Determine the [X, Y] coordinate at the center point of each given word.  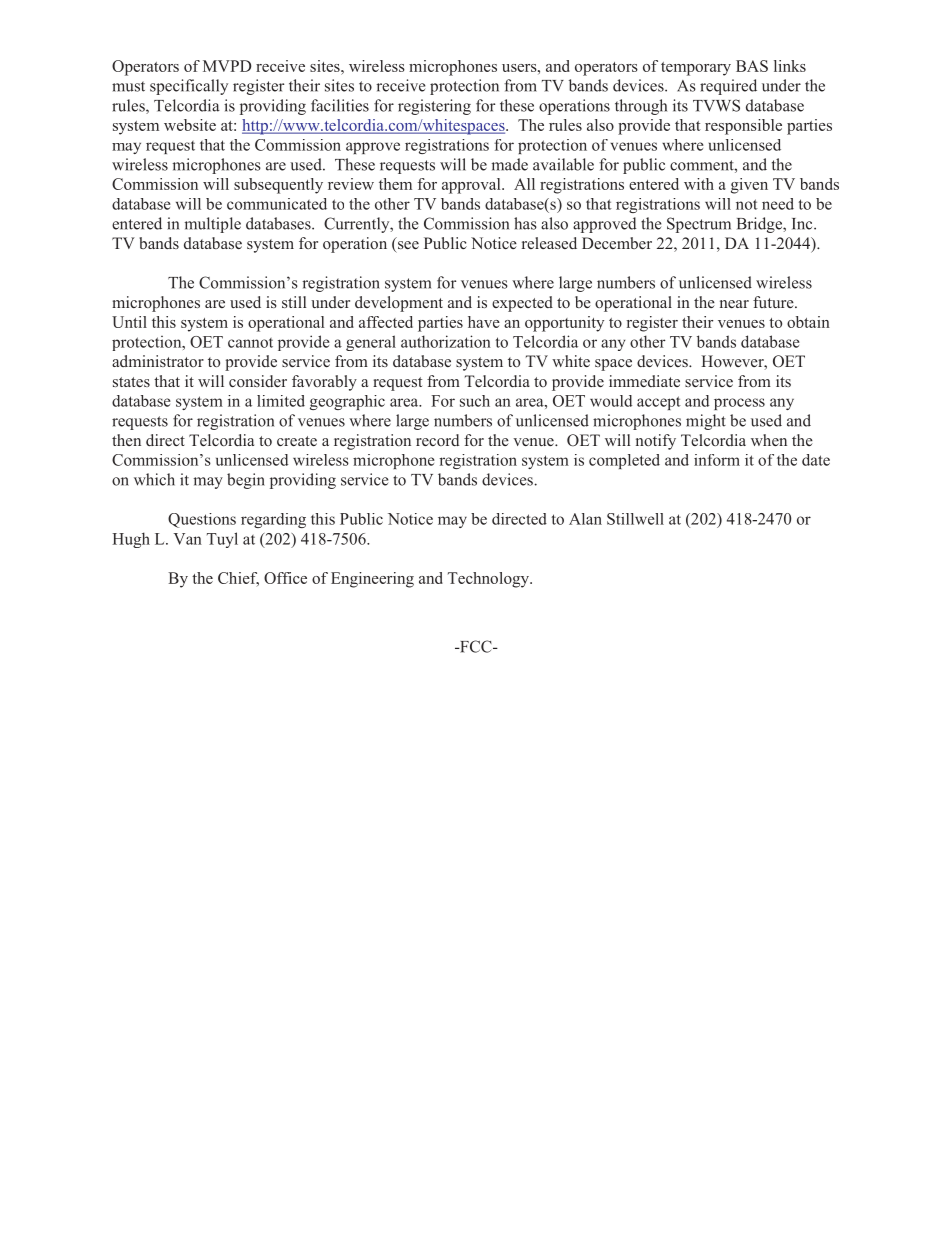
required [728, 87]
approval [472, 186]
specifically [189, 87]
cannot [250, 343]
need [778, 204]
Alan [585, 519]
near [734, 304]
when [769, 440]
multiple [213, 225]
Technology [489, 580]
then [126, 440]
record [437, 440]
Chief [238, 579]
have [484, 322]
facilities [340, 105]
